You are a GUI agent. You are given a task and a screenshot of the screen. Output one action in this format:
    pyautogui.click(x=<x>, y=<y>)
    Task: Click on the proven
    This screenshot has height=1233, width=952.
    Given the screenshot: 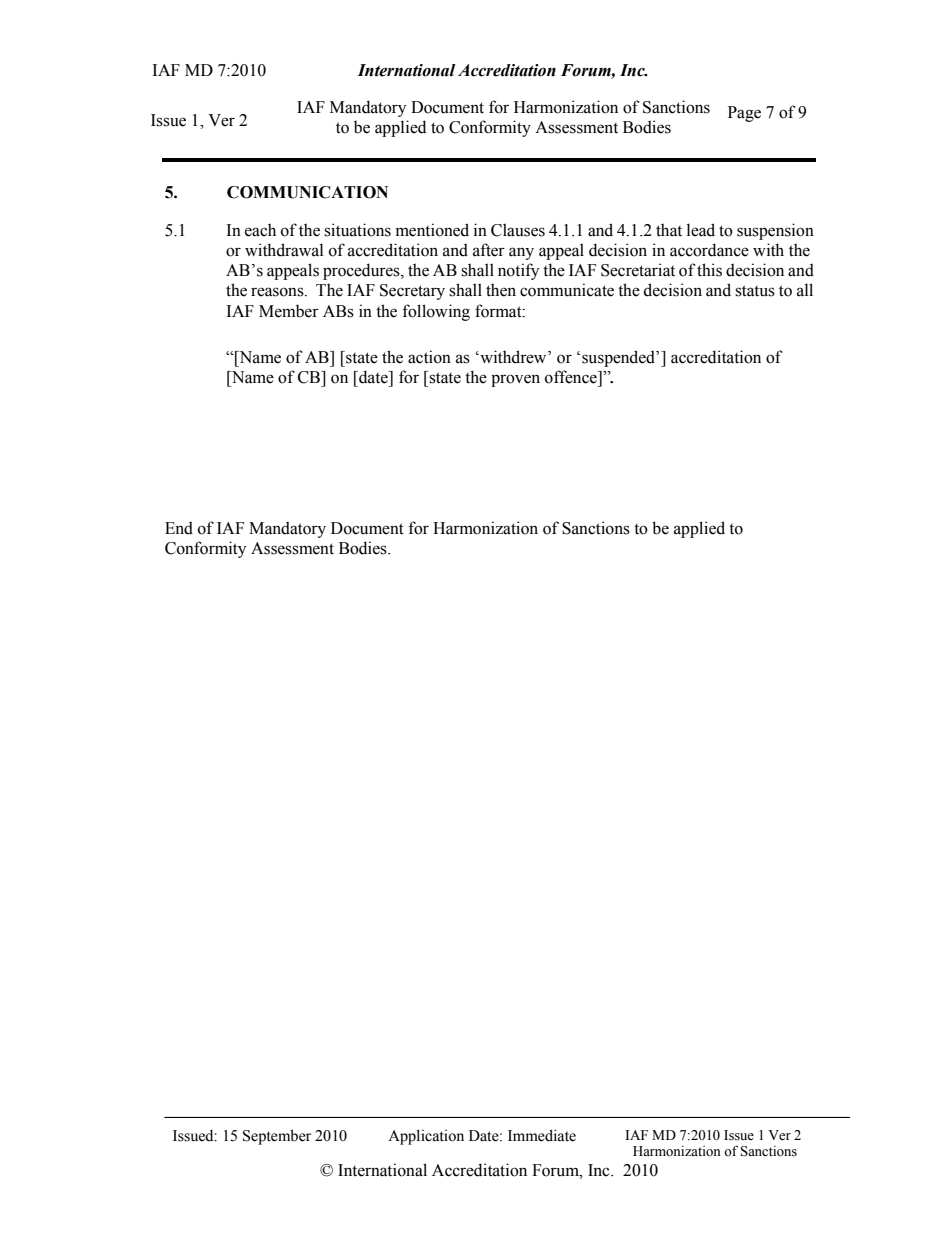 What is the action you would take?
    pyautogui.click(x=515, y=380)
